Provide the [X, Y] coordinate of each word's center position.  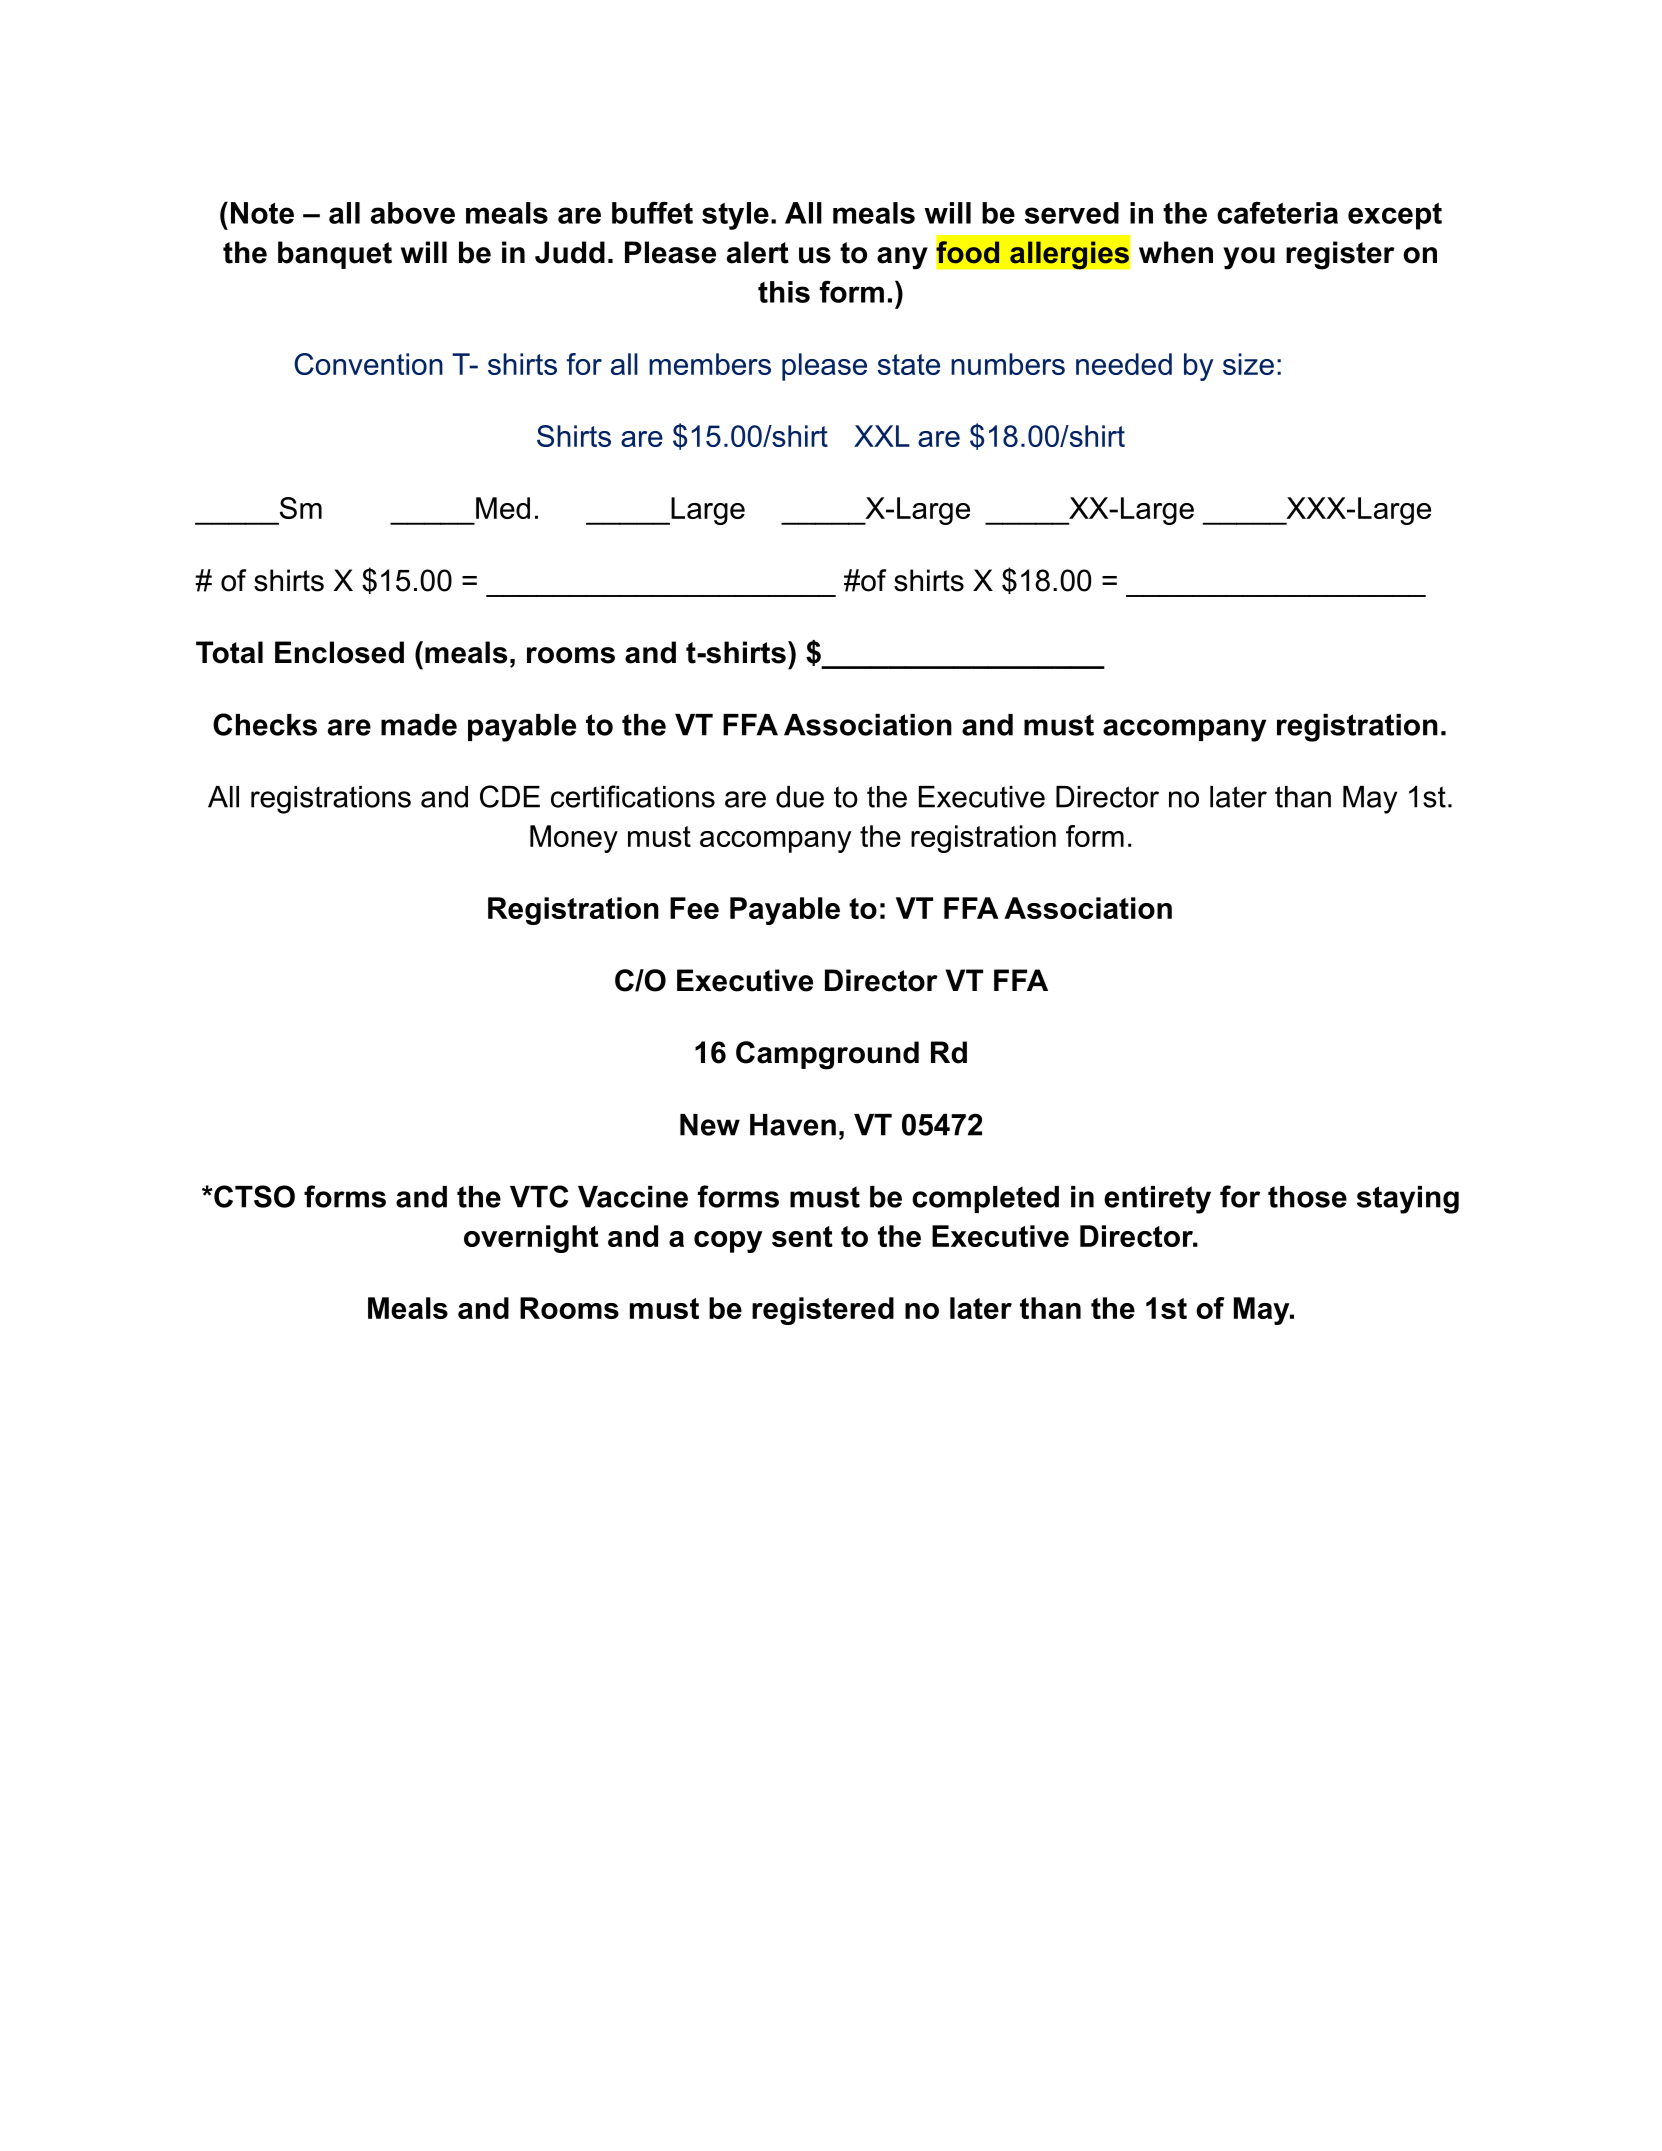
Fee [694, 908]
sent [802, 1236]
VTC [539, 1196]
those [1307, 1197]
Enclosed [339, 652]
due [800, 797]
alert [758, 252]
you [1249, 258]
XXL [882, 436]
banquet [335, 255]
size [1248, 364]
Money [574, 839]
